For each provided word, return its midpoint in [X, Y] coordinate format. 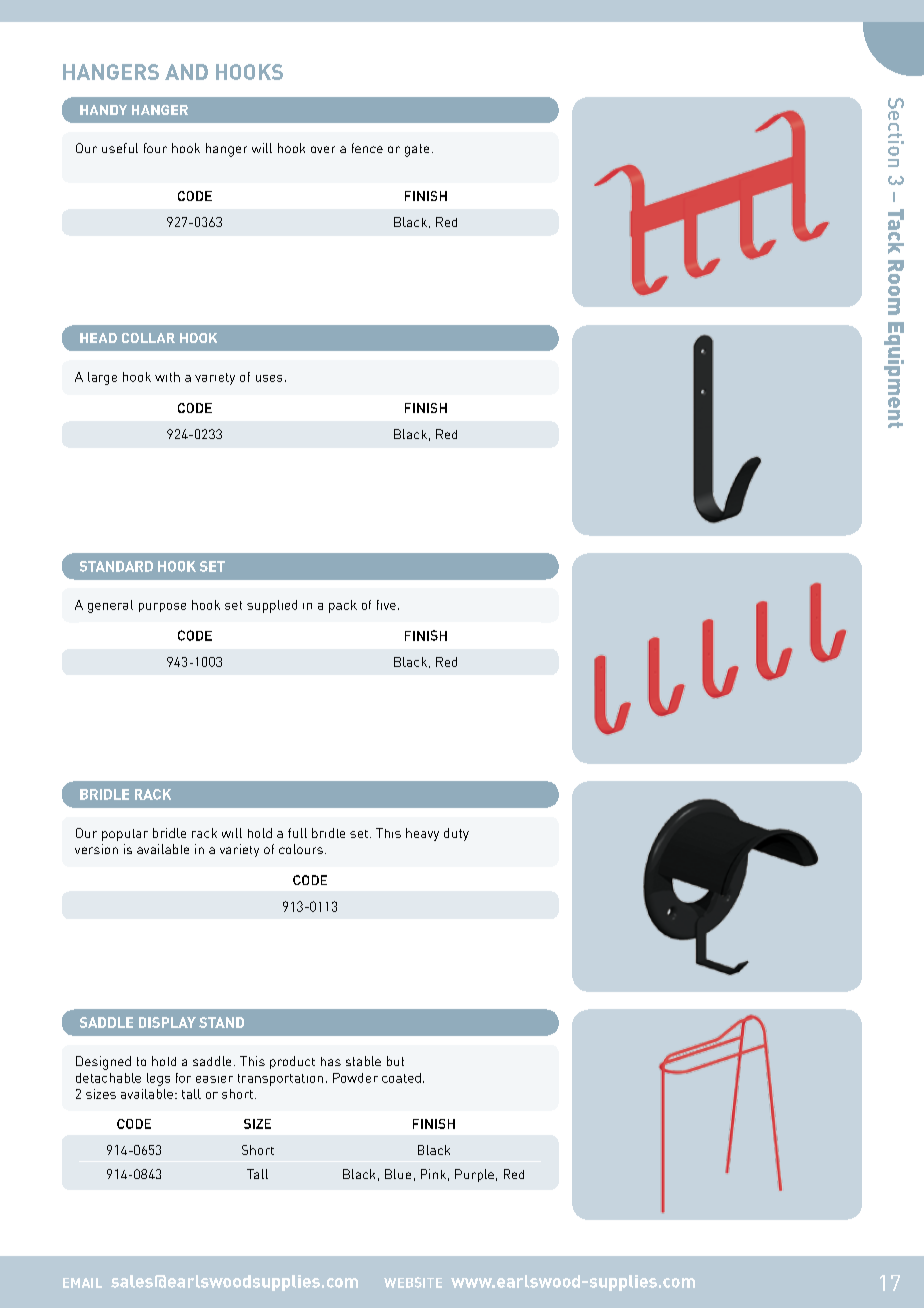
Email [82, 1283]
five [386, 605]
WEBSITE [413, 1282]
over [323, 149]
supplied [272, 606]
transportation [280, 1080]
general [110, 606]
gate [417, 150]
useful [120, 148]
